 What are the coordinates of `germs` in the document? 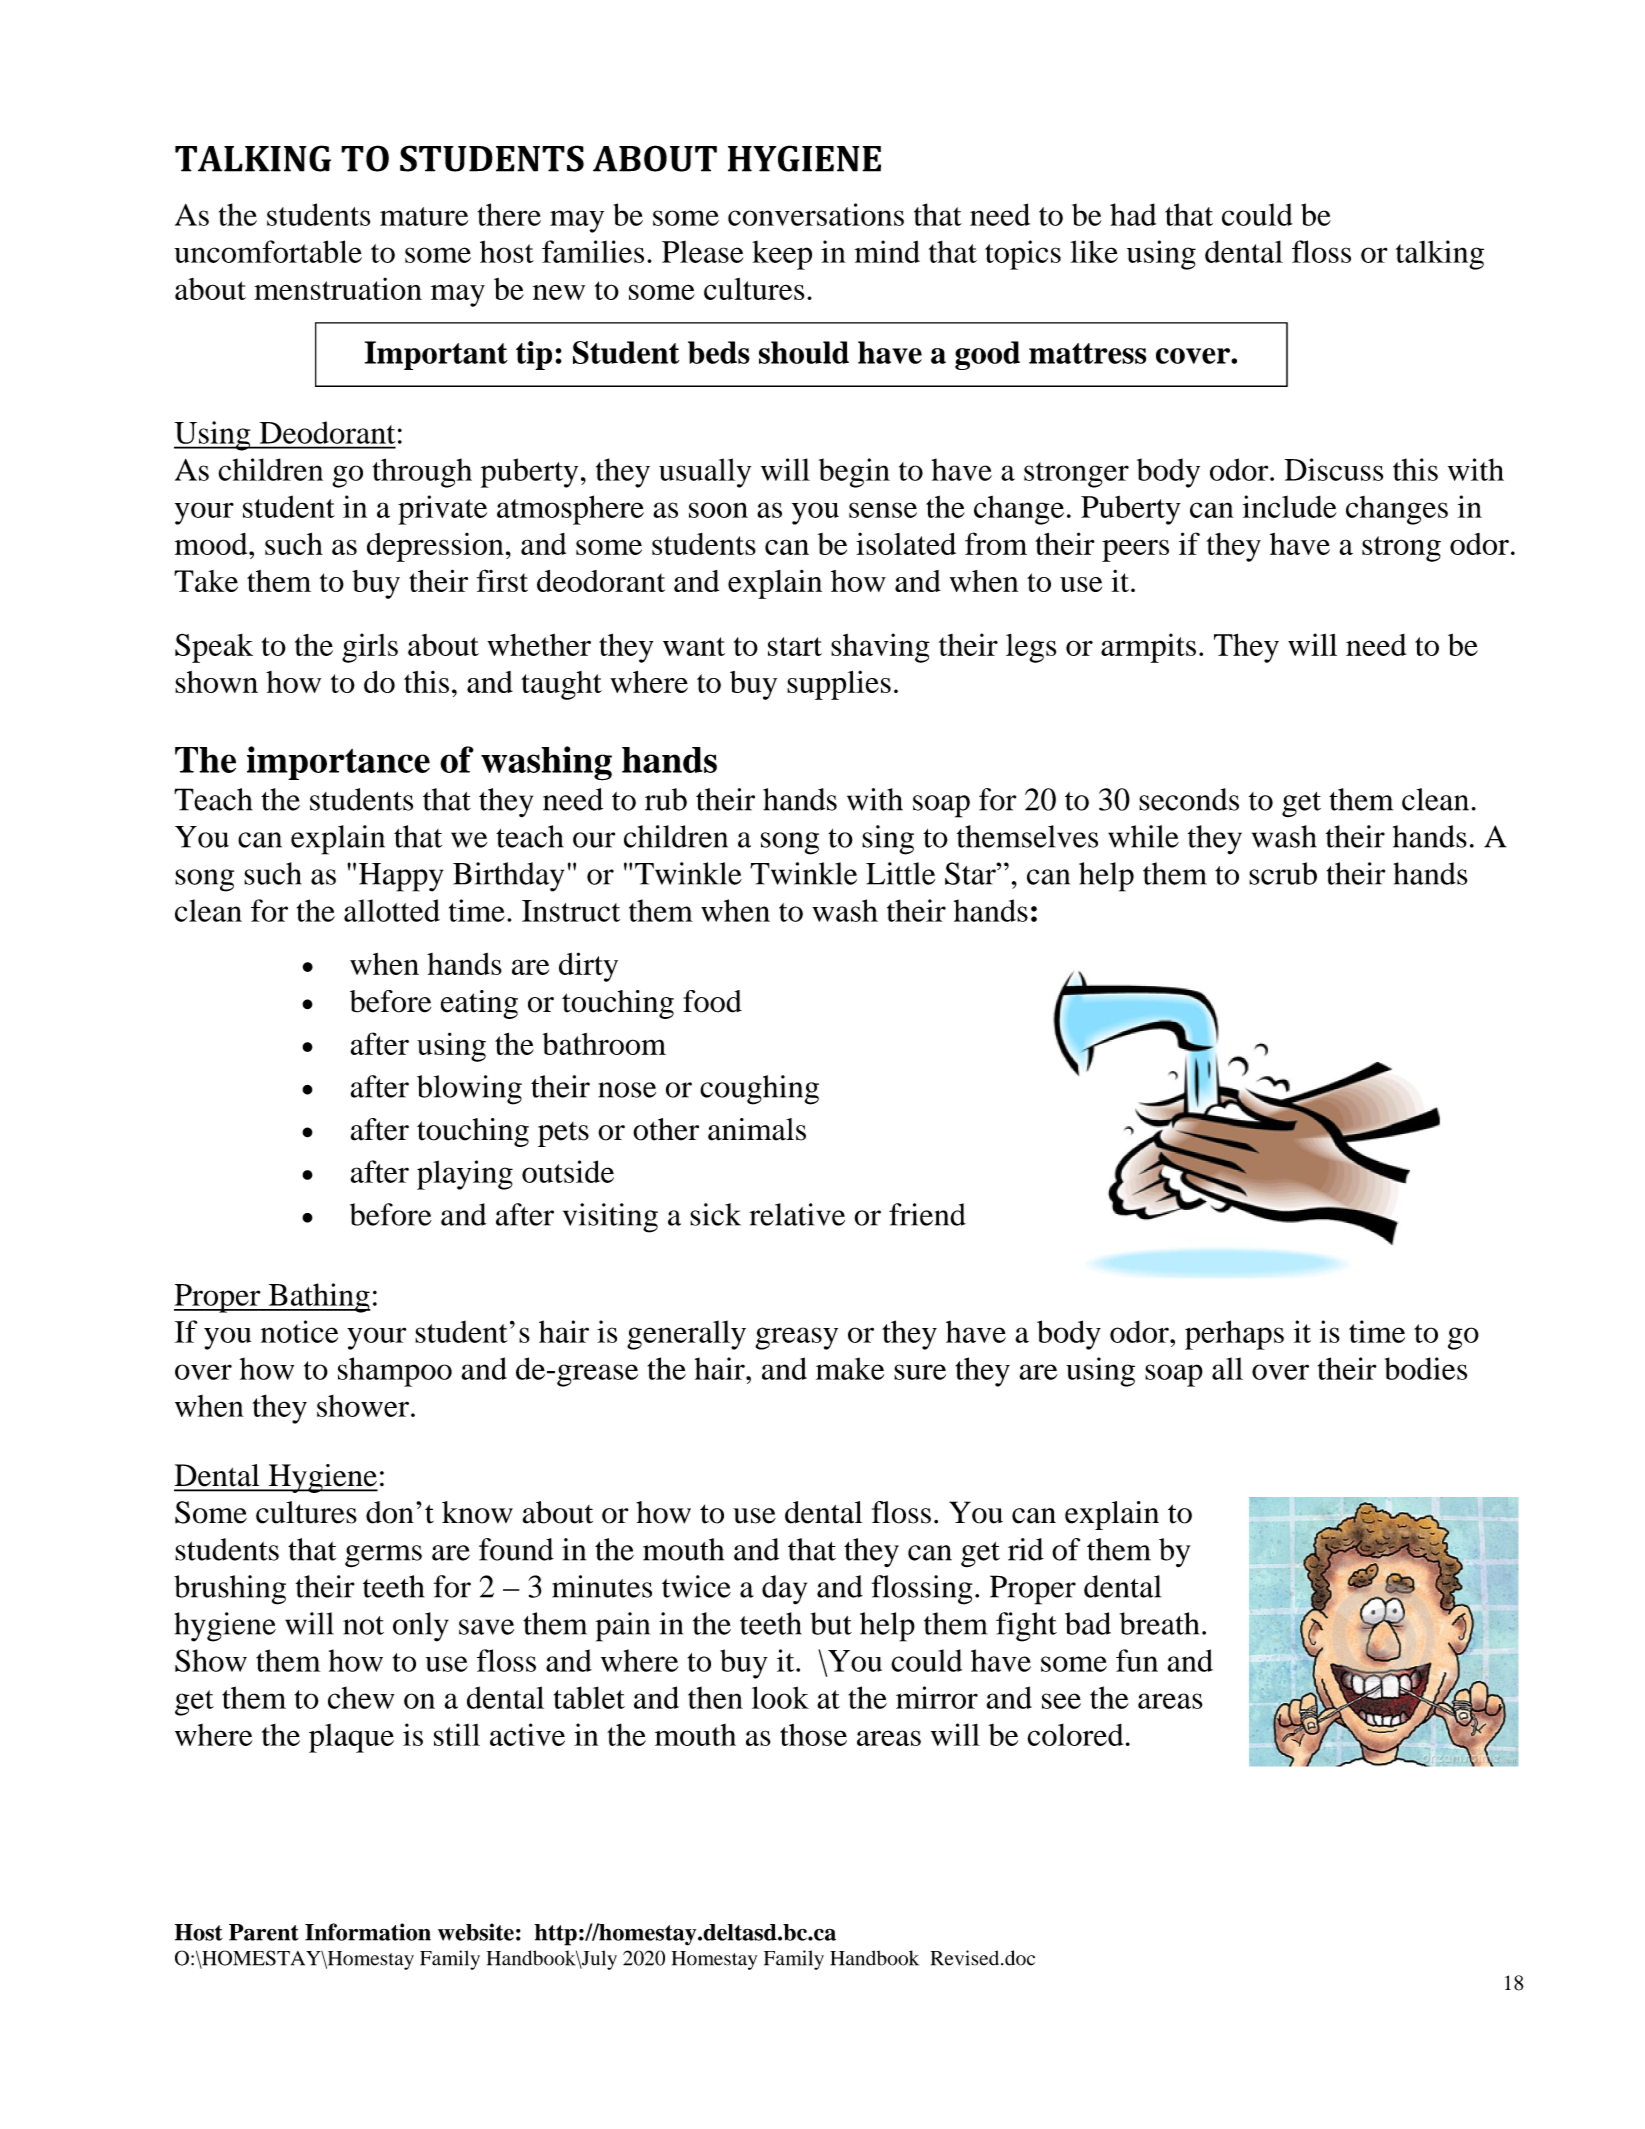 It's located at (383, 1556).
